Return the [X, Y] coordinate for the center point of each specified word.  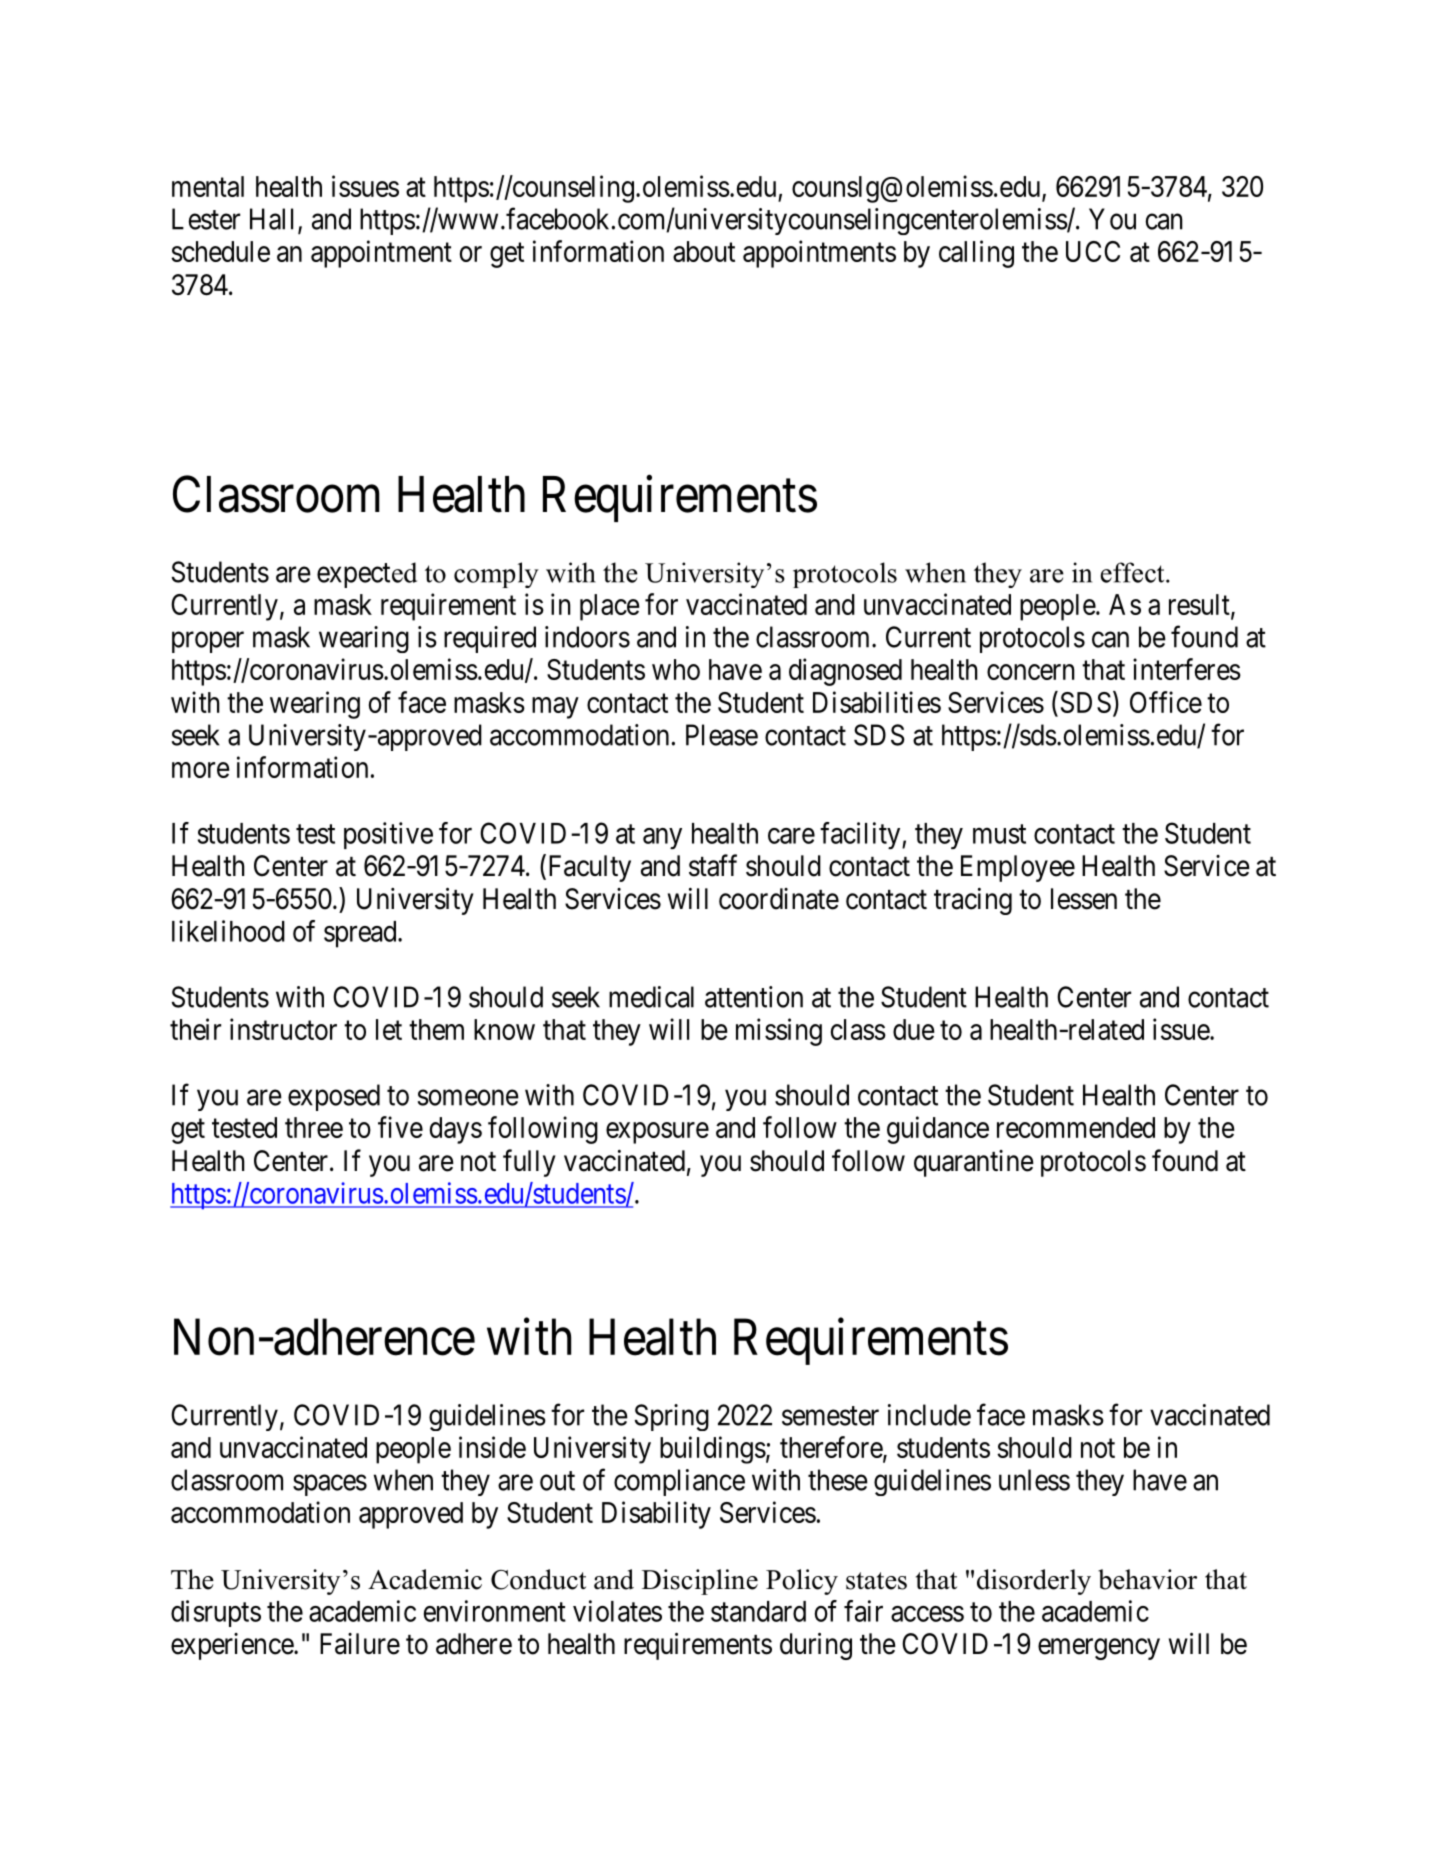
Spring [672, 1417]
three [314, 1127]
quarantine [974, 1163]
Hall [274, 220]
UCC [1093, 251]
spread [361, 934]
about [704, 251]
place [610, 607]
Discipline [700, 1582]
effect [1134, 572]
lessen [1084, 899]
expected [367, 575]
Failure [360, 1644]
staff [713, 865]
